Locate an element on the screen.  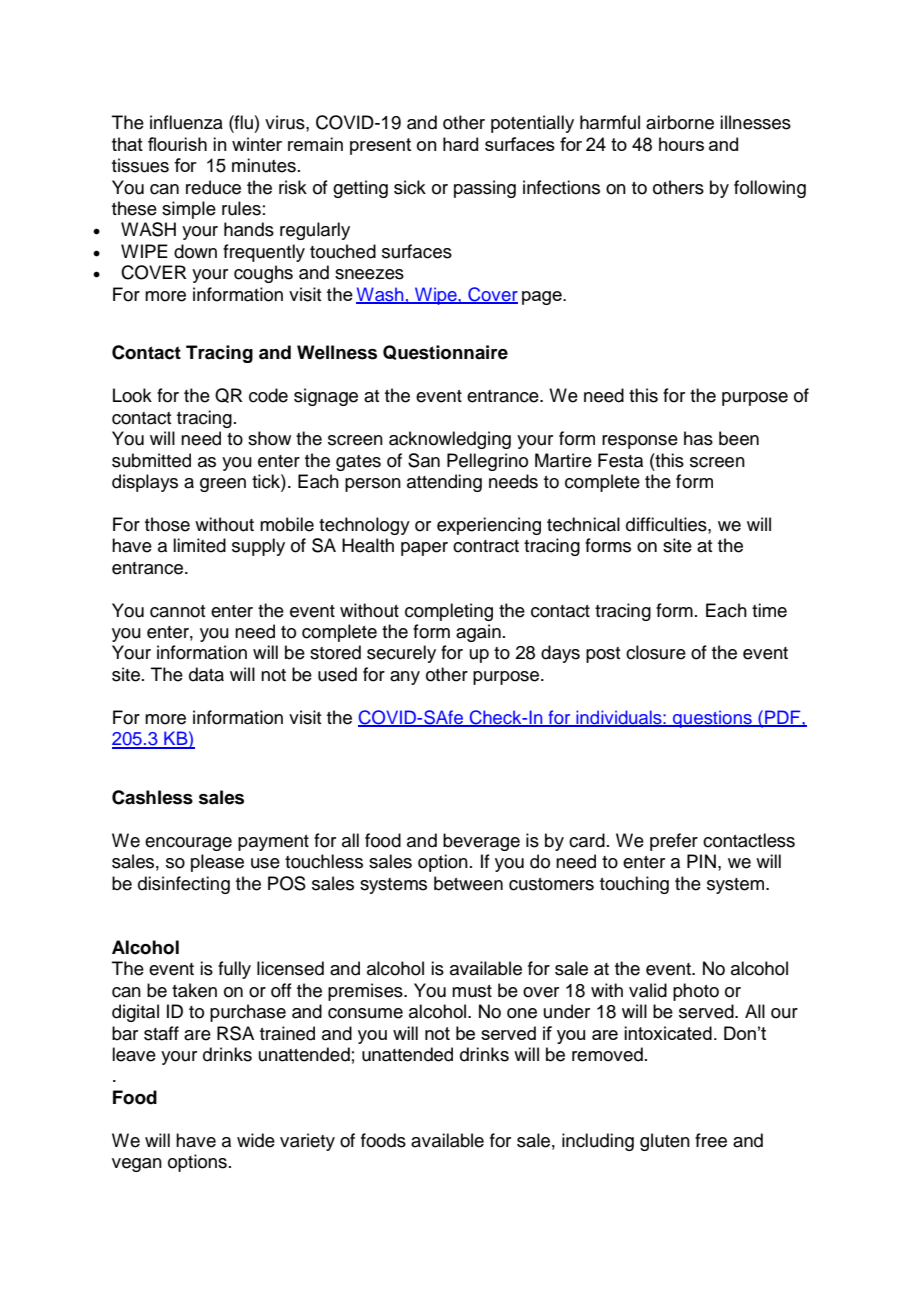
flourish is located at coordinates (177, 144).
